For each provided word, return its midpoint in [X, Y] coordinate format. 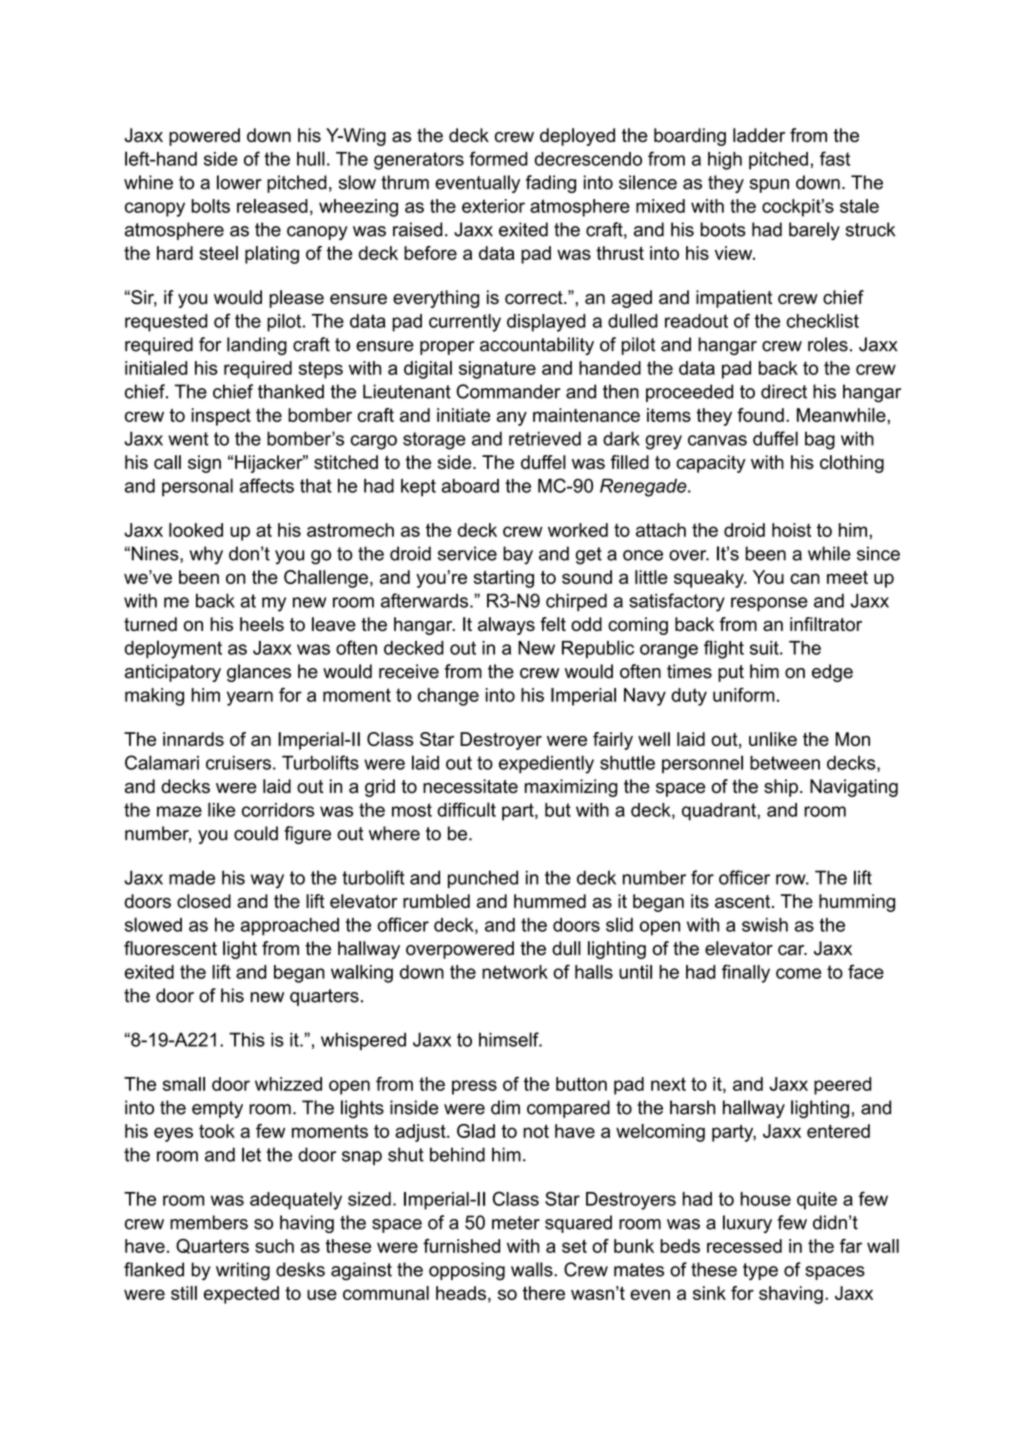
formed [498, 158]
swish [765, 925]
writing [243, 1271]
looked [196, 530]
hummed [550, 901]
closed [204, 901]
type [760, 1272]
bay [518, 555]
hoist [791, 530]
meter [516, 1223]
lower [239, 182]
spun [769, 186]
